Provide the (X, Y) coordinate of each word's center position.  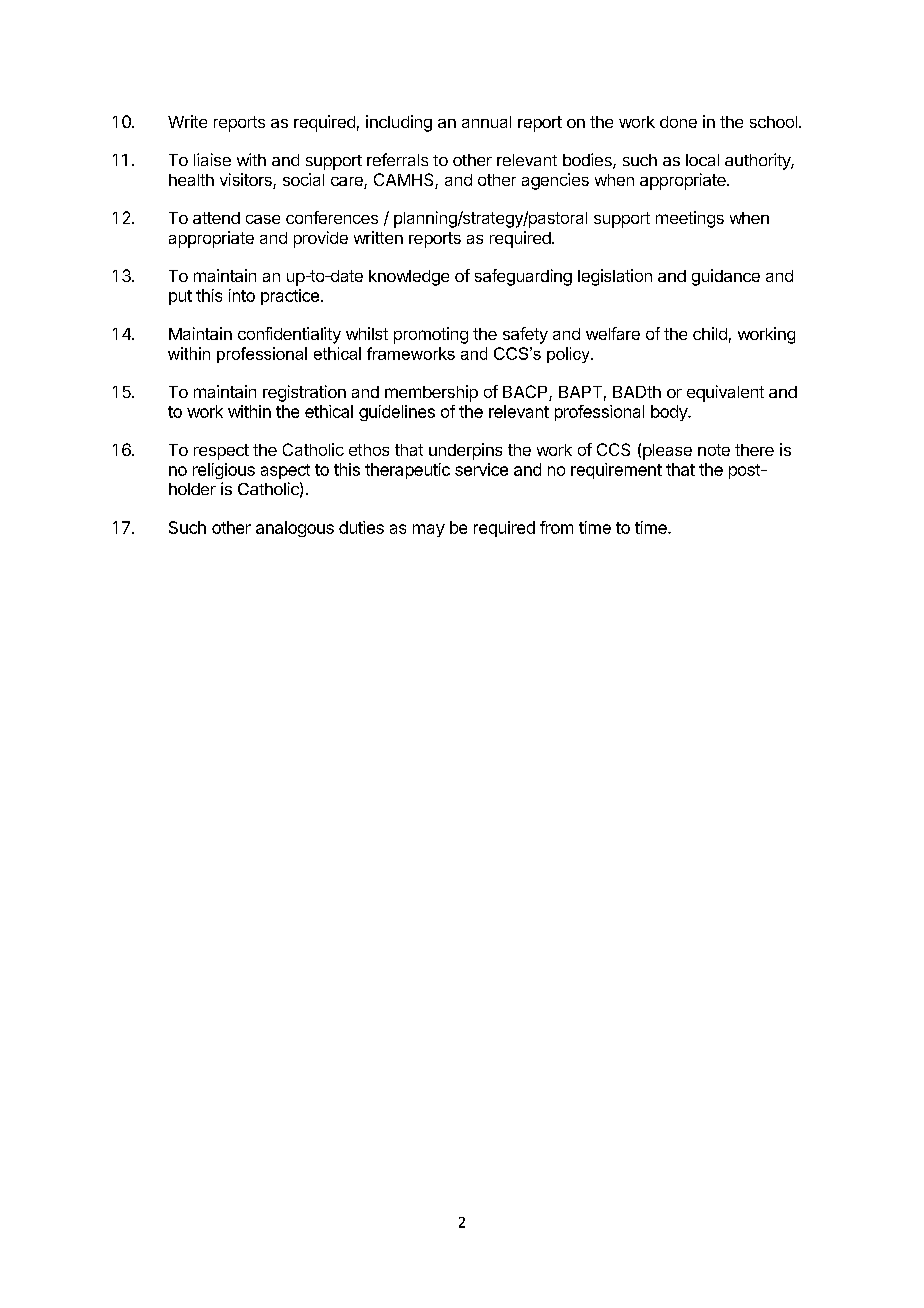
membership (431, 393)
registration (304, 393)
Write (187, 121)
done (678, 122)
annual (486, 122)
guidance (726, 277)
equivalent (725, 393)
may (429, 530)
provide (321, 239)
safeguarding (523, 277)
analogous (295, 529)
